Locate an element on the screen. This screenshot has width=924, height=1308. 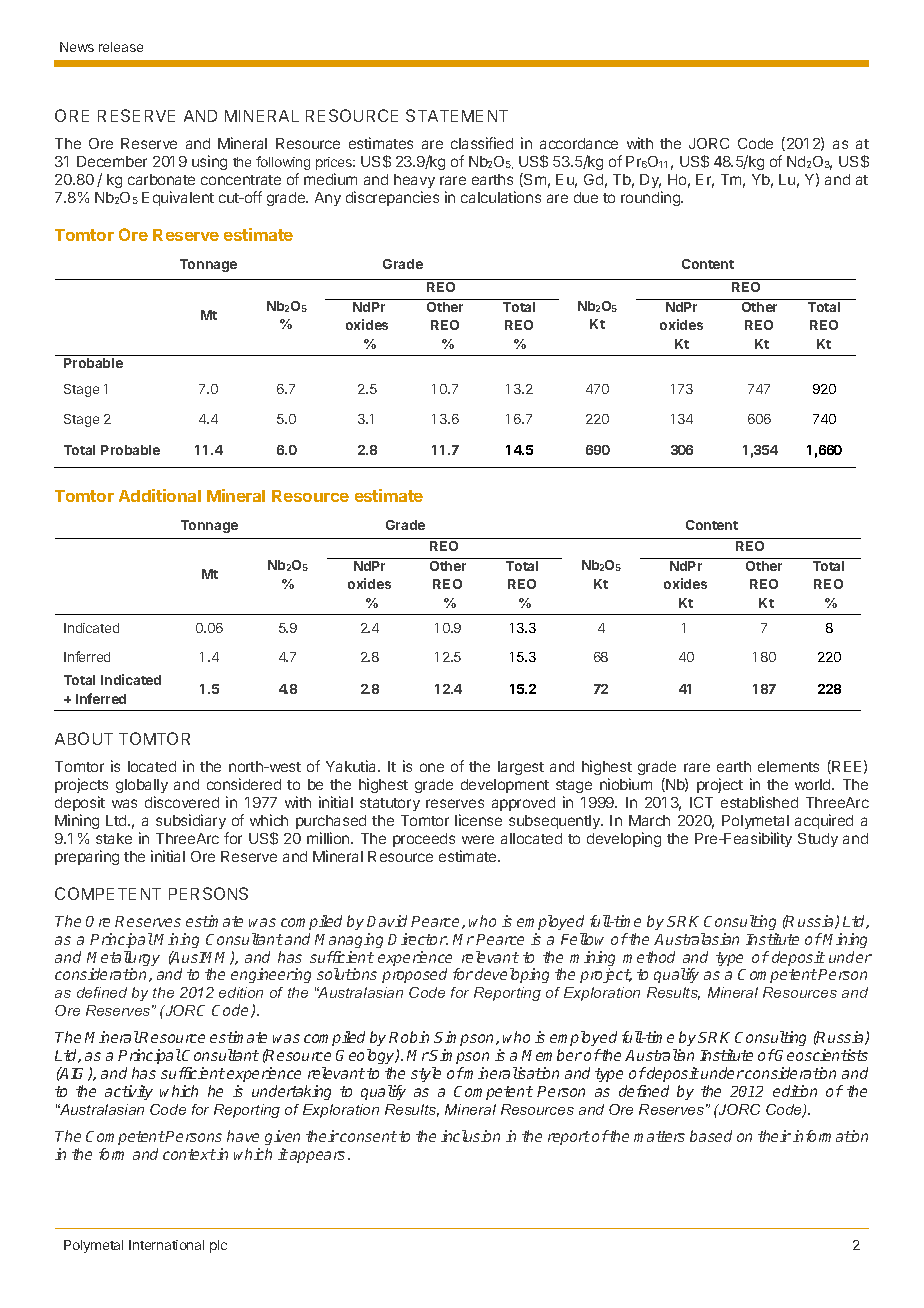
ABOUT is located at coordinates (84, 738).
